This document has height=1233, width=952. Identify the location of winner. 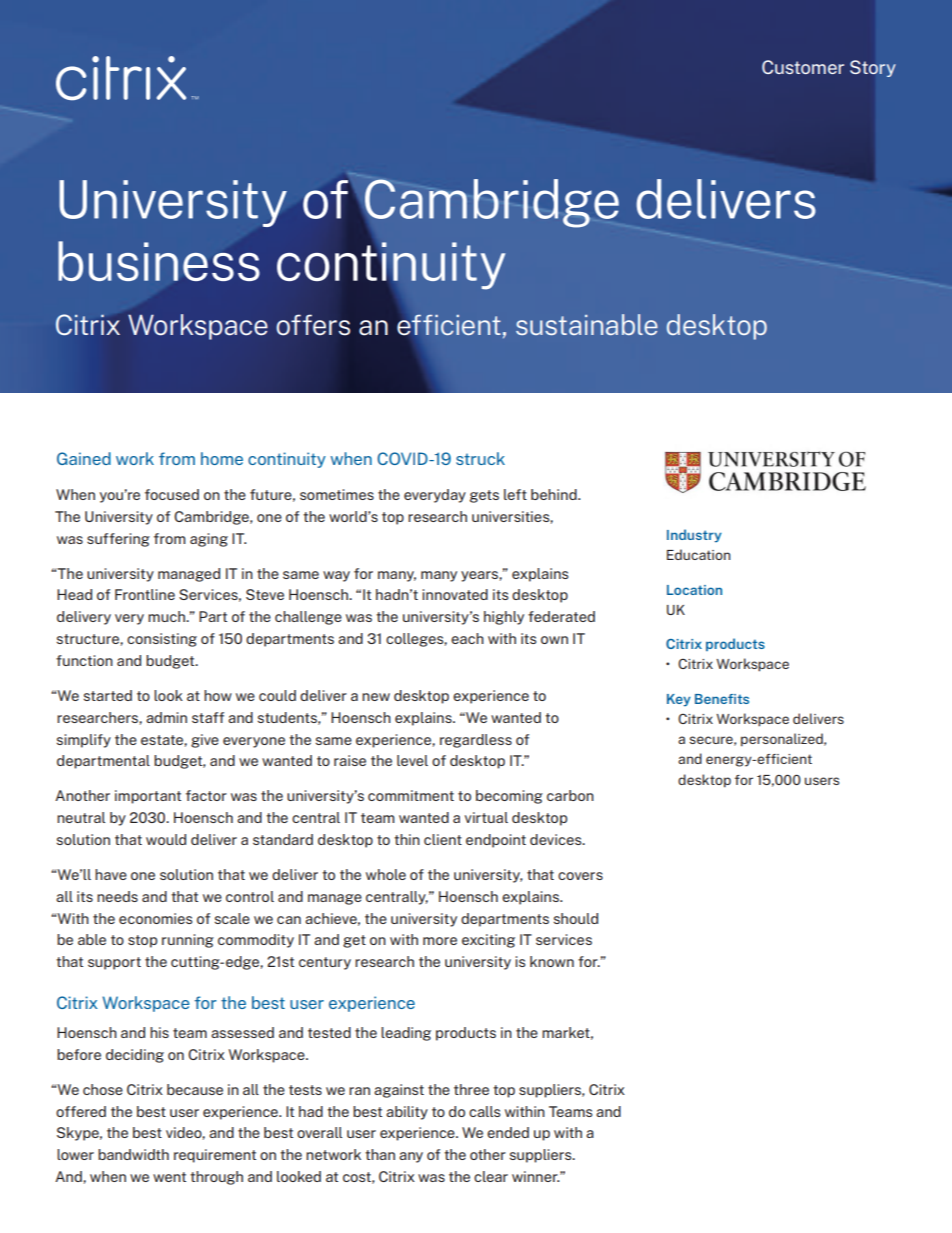
(535, 1176).
